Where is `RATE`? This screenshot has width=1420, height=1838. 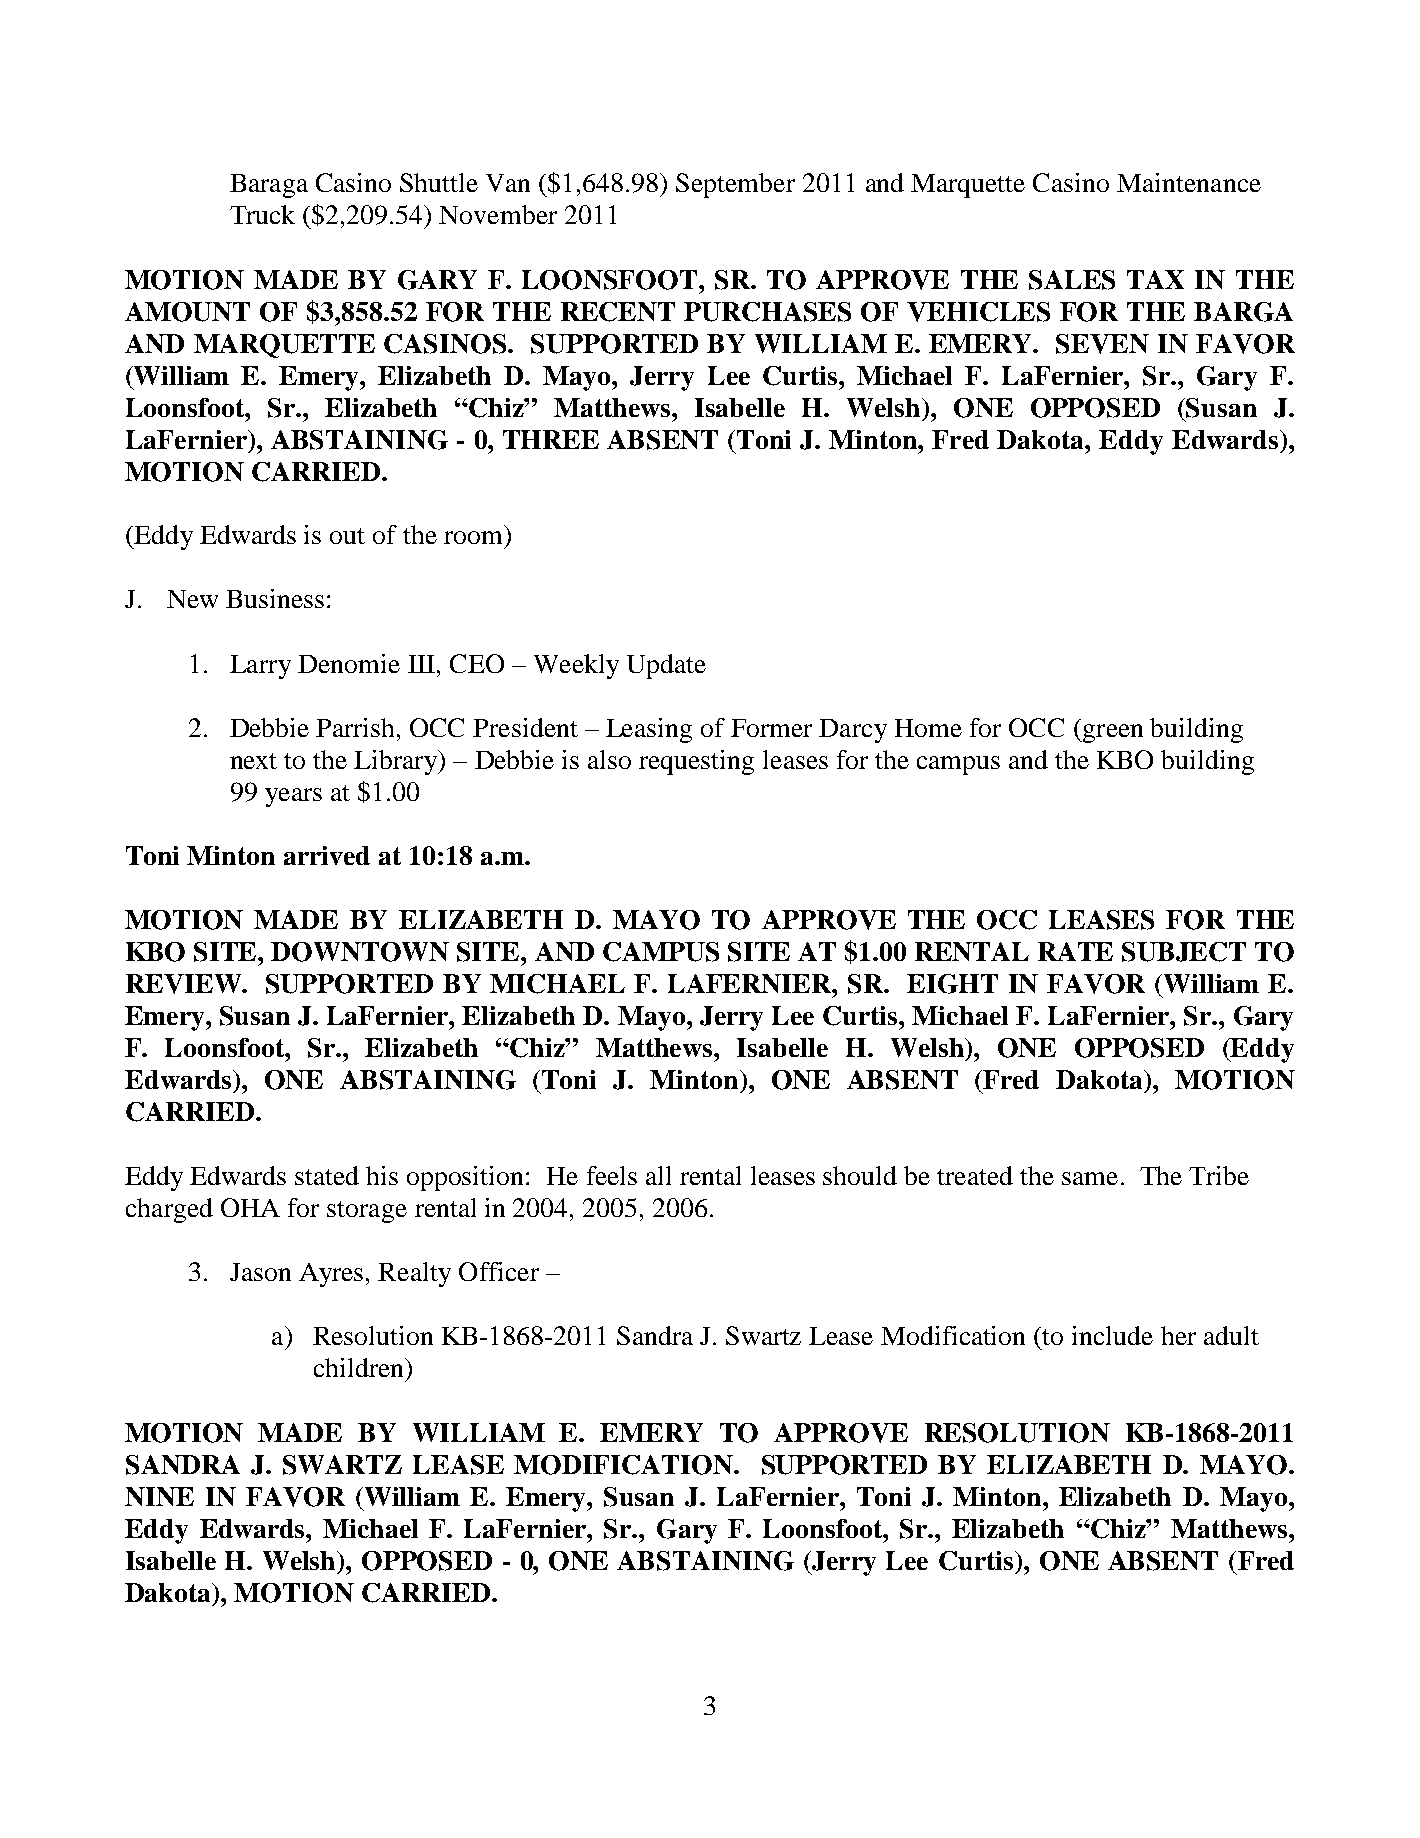 RATE is located at coordinates (1075, 951).
